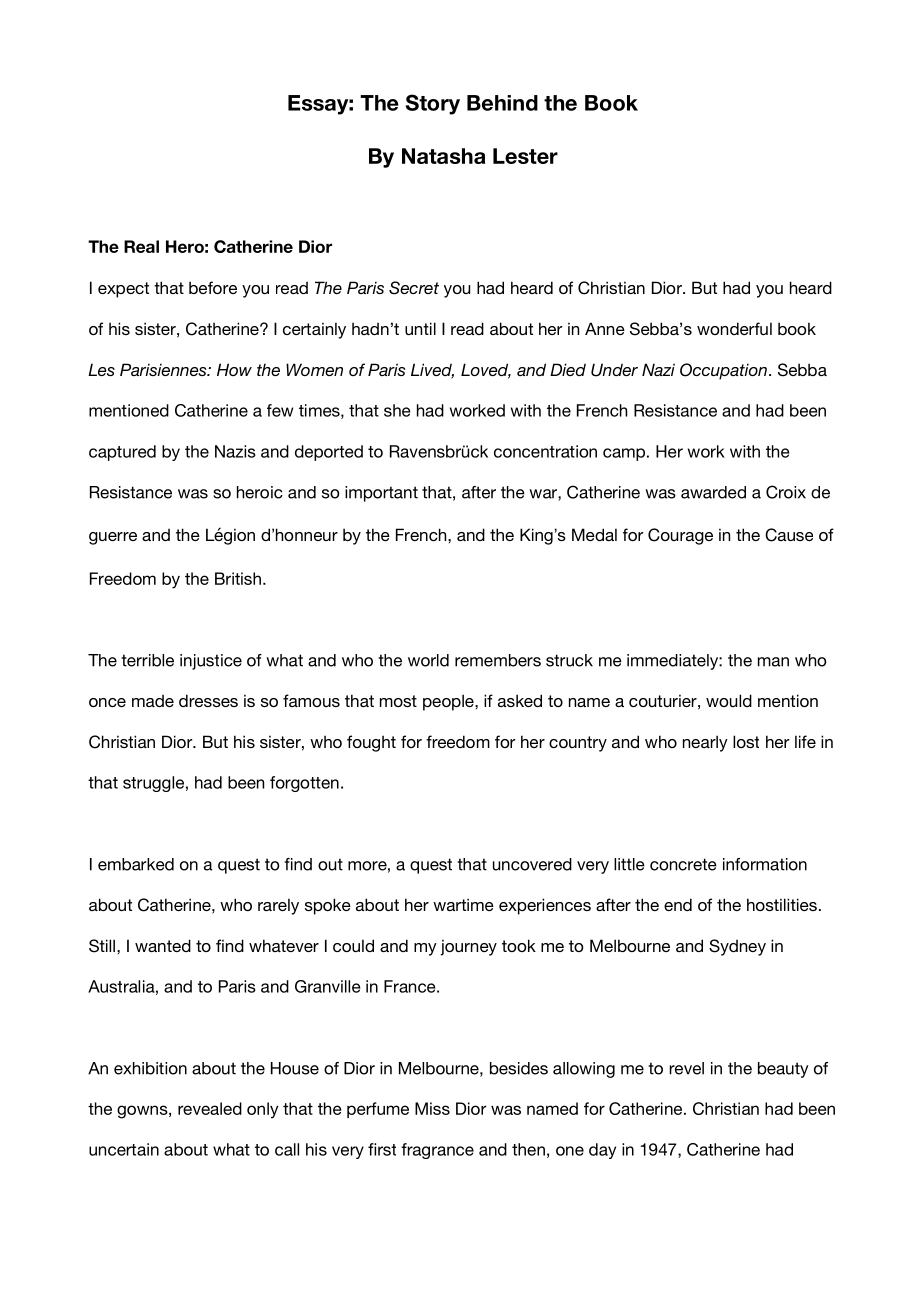 Image resolution: width=924 pixels, height=1308 pixels. Describe the element at coordinates (141, 246) in the document. I see `Real` at that location.
